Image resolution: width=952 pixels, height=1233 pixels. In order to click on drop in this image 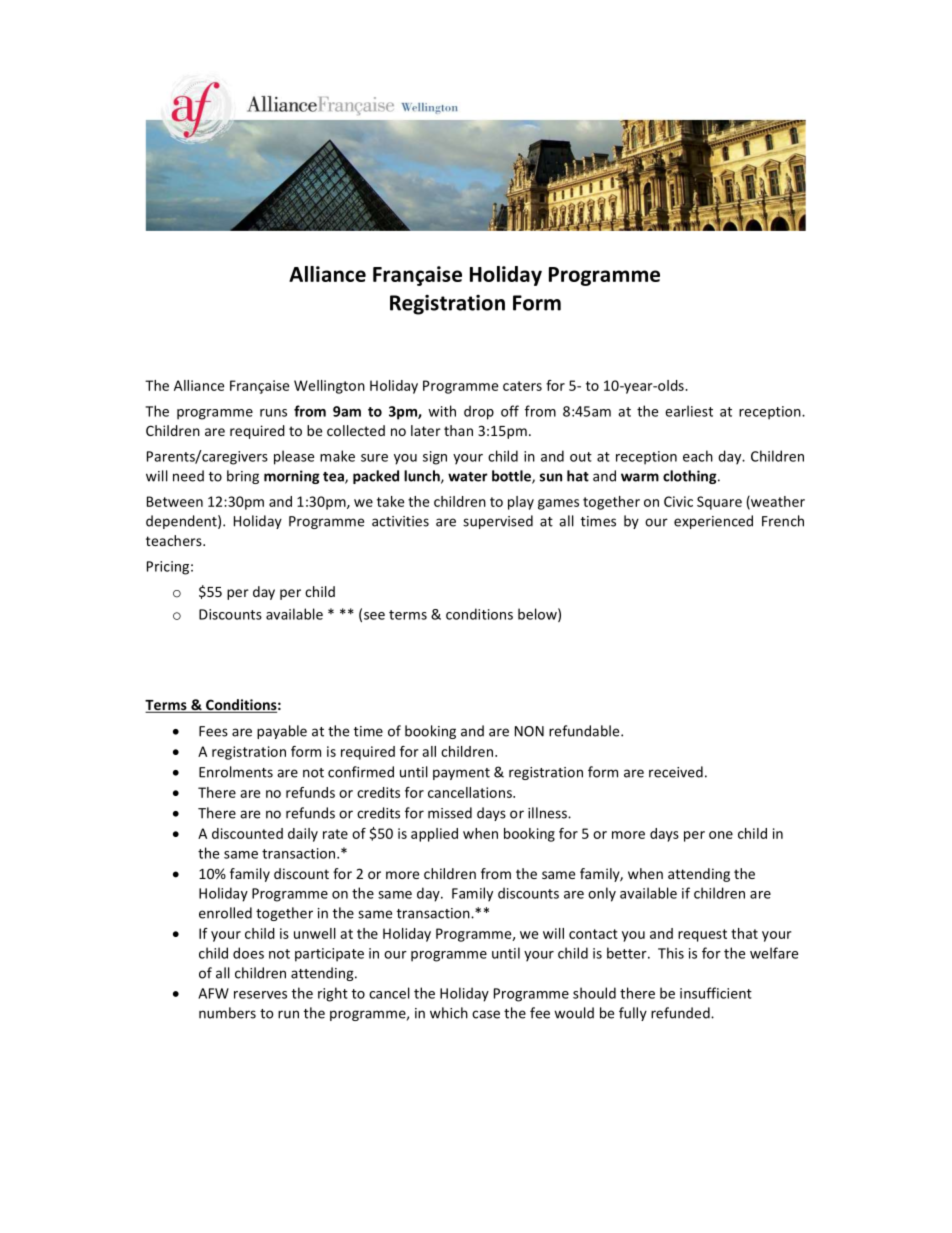, I will do `click(479, 412)`.
